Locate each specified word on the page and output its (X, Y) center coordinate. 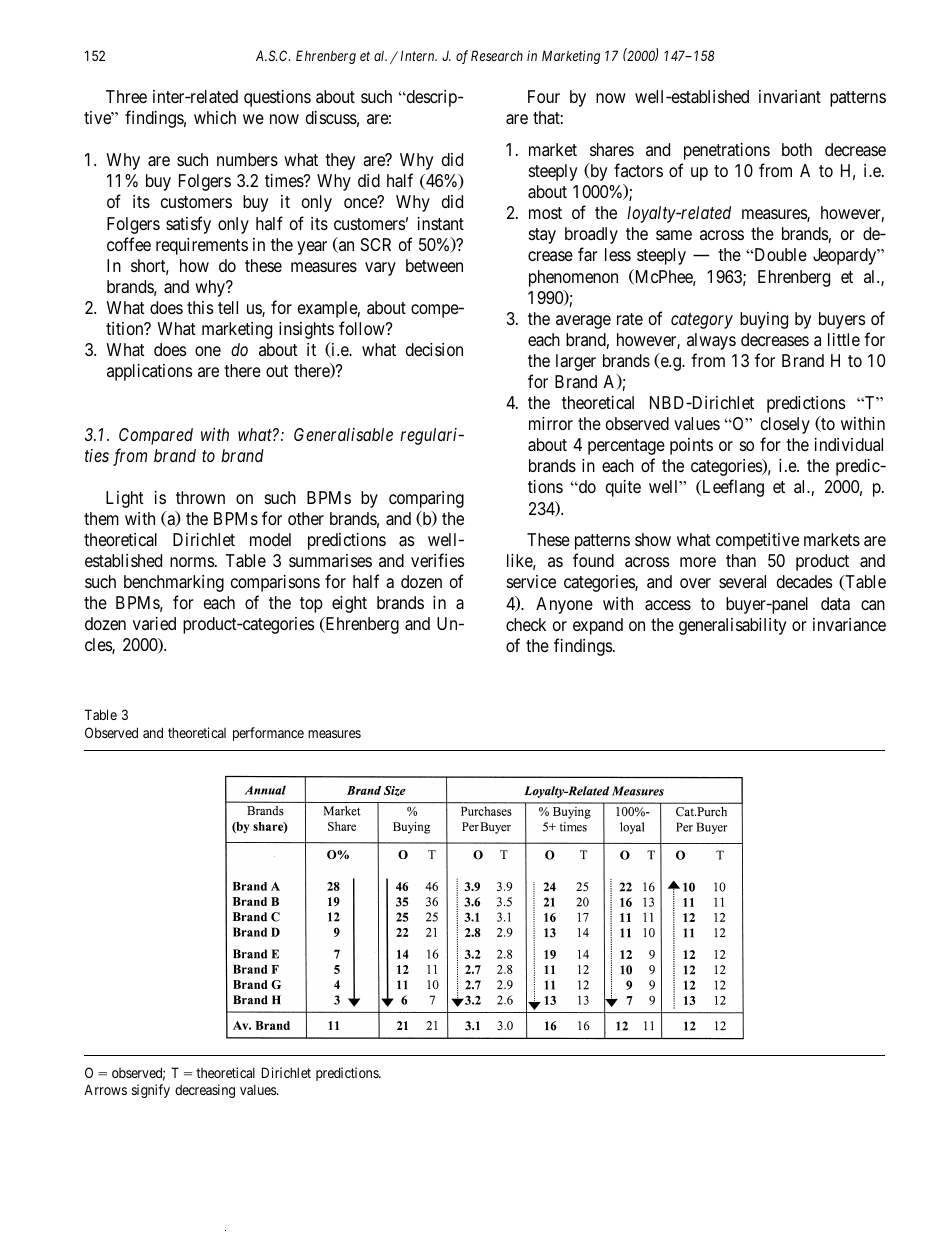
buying (764, 320)
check (526, 624)
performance (268, 734)
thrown (200, 497)
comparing (426, 499)
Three (126, 96)
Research (497, 55)
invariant (790, 96)
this (200, 307)
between (434, 265)
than (741, 561)
